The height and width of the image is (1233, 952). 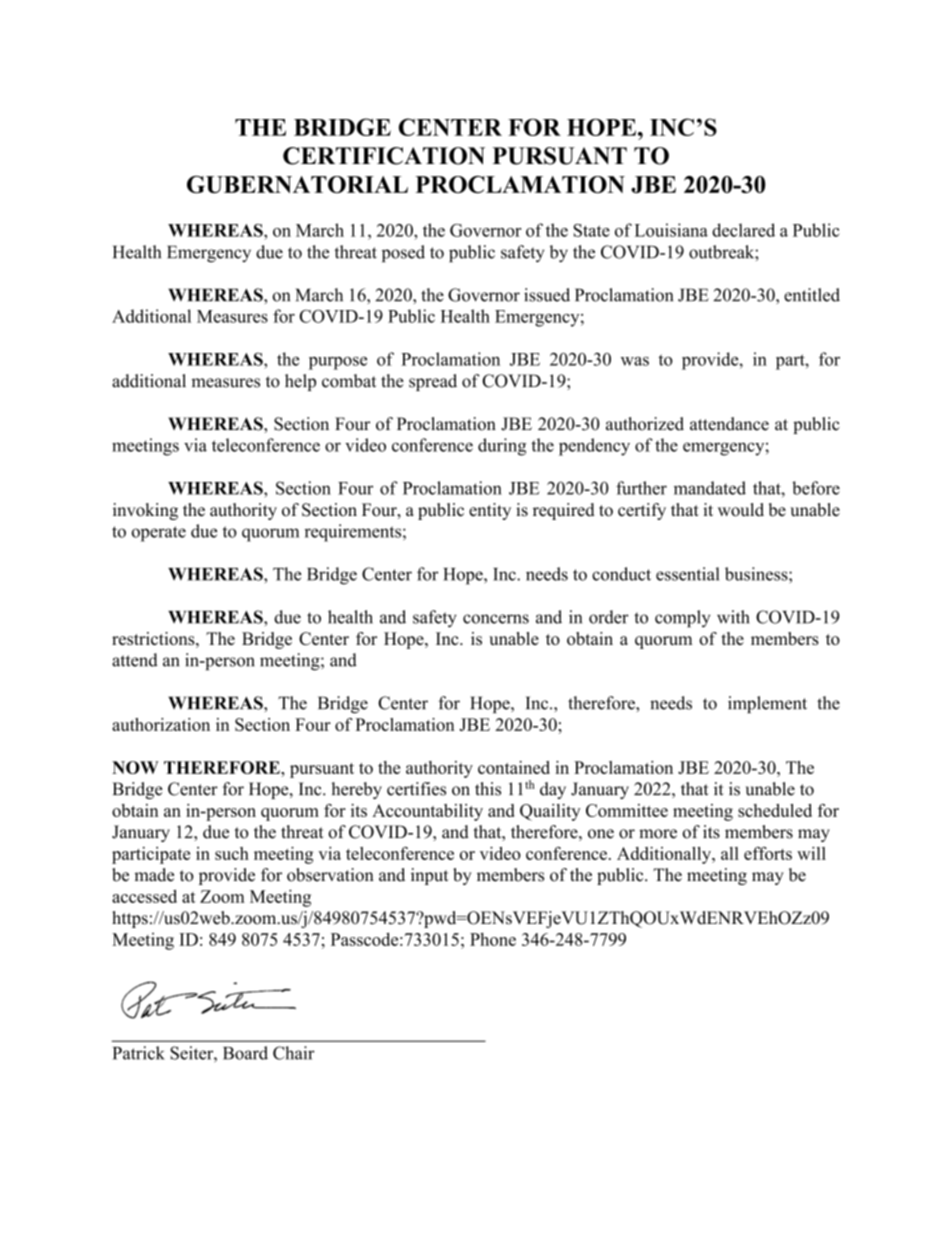 I want to click on declared, so click(x=743, y=230).
